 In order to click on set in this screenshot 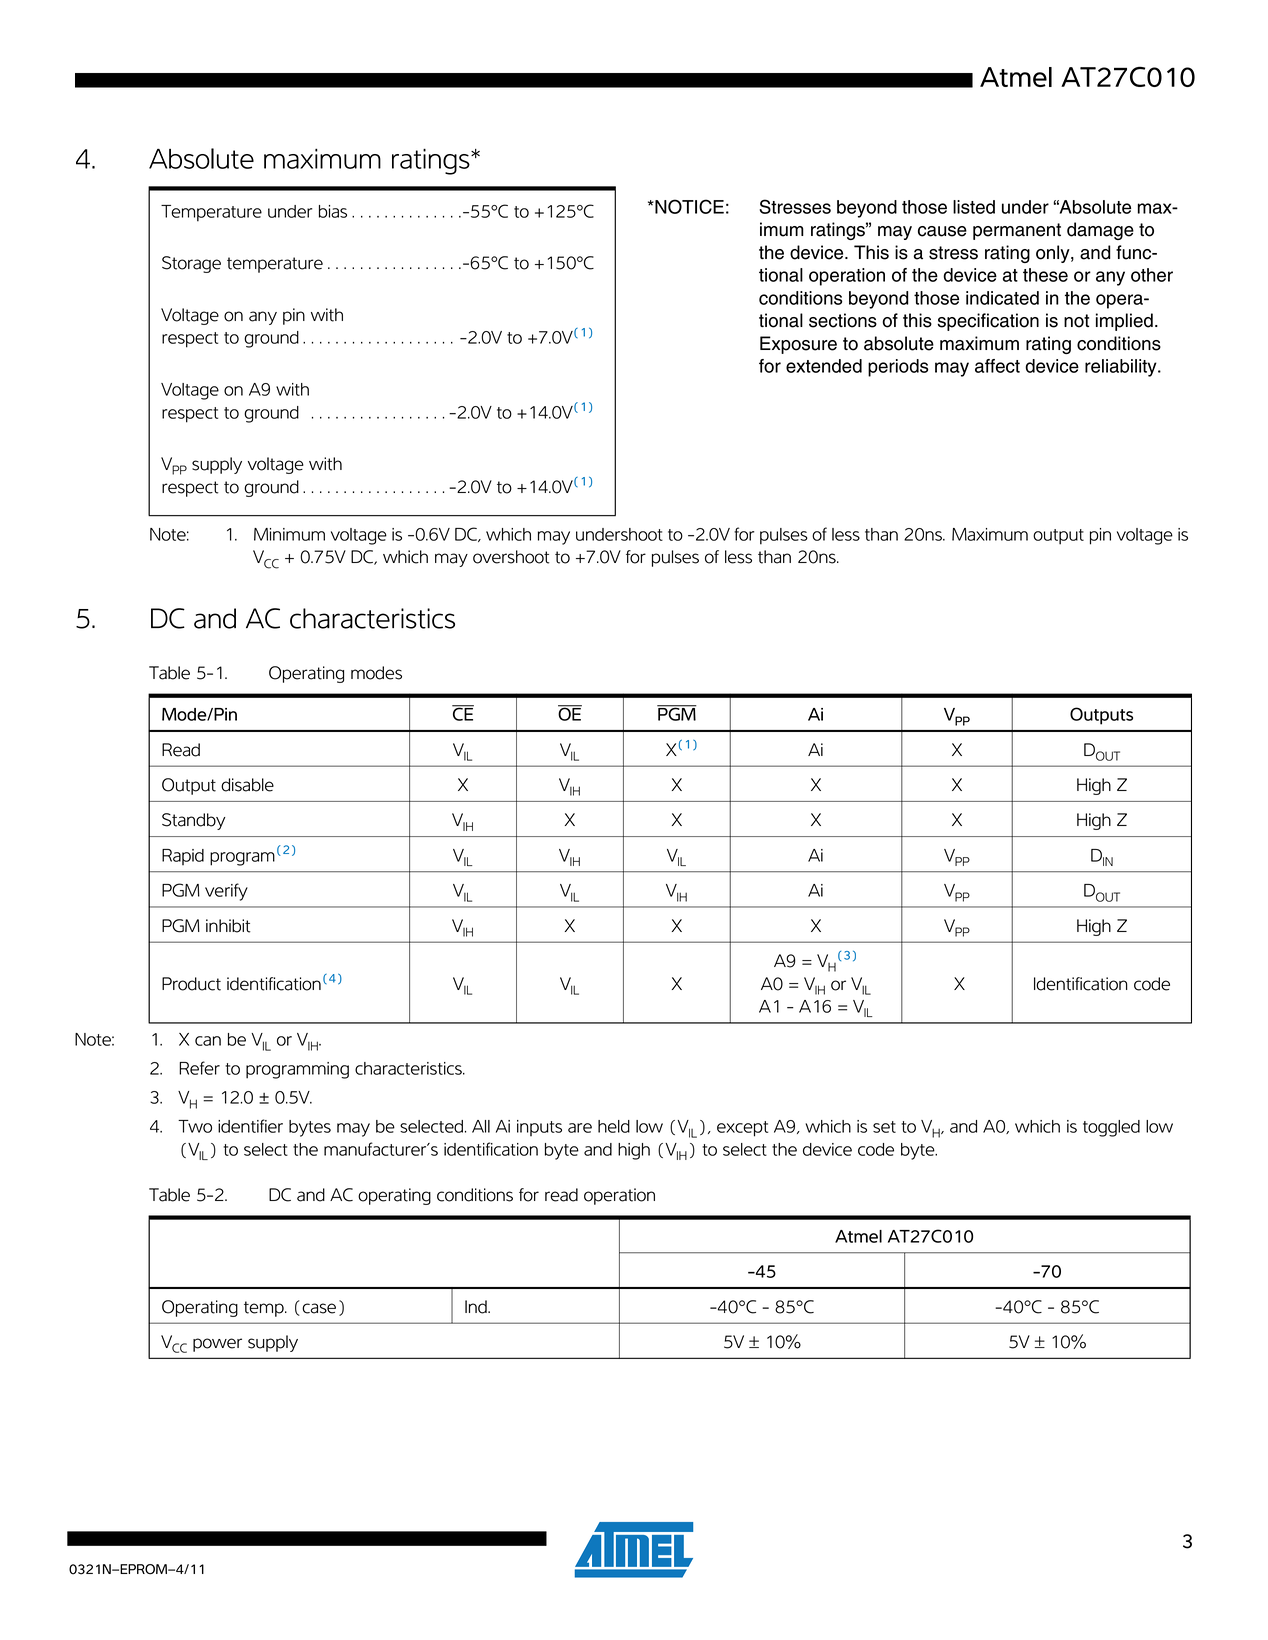, I will do `click(884, 1127)`.
